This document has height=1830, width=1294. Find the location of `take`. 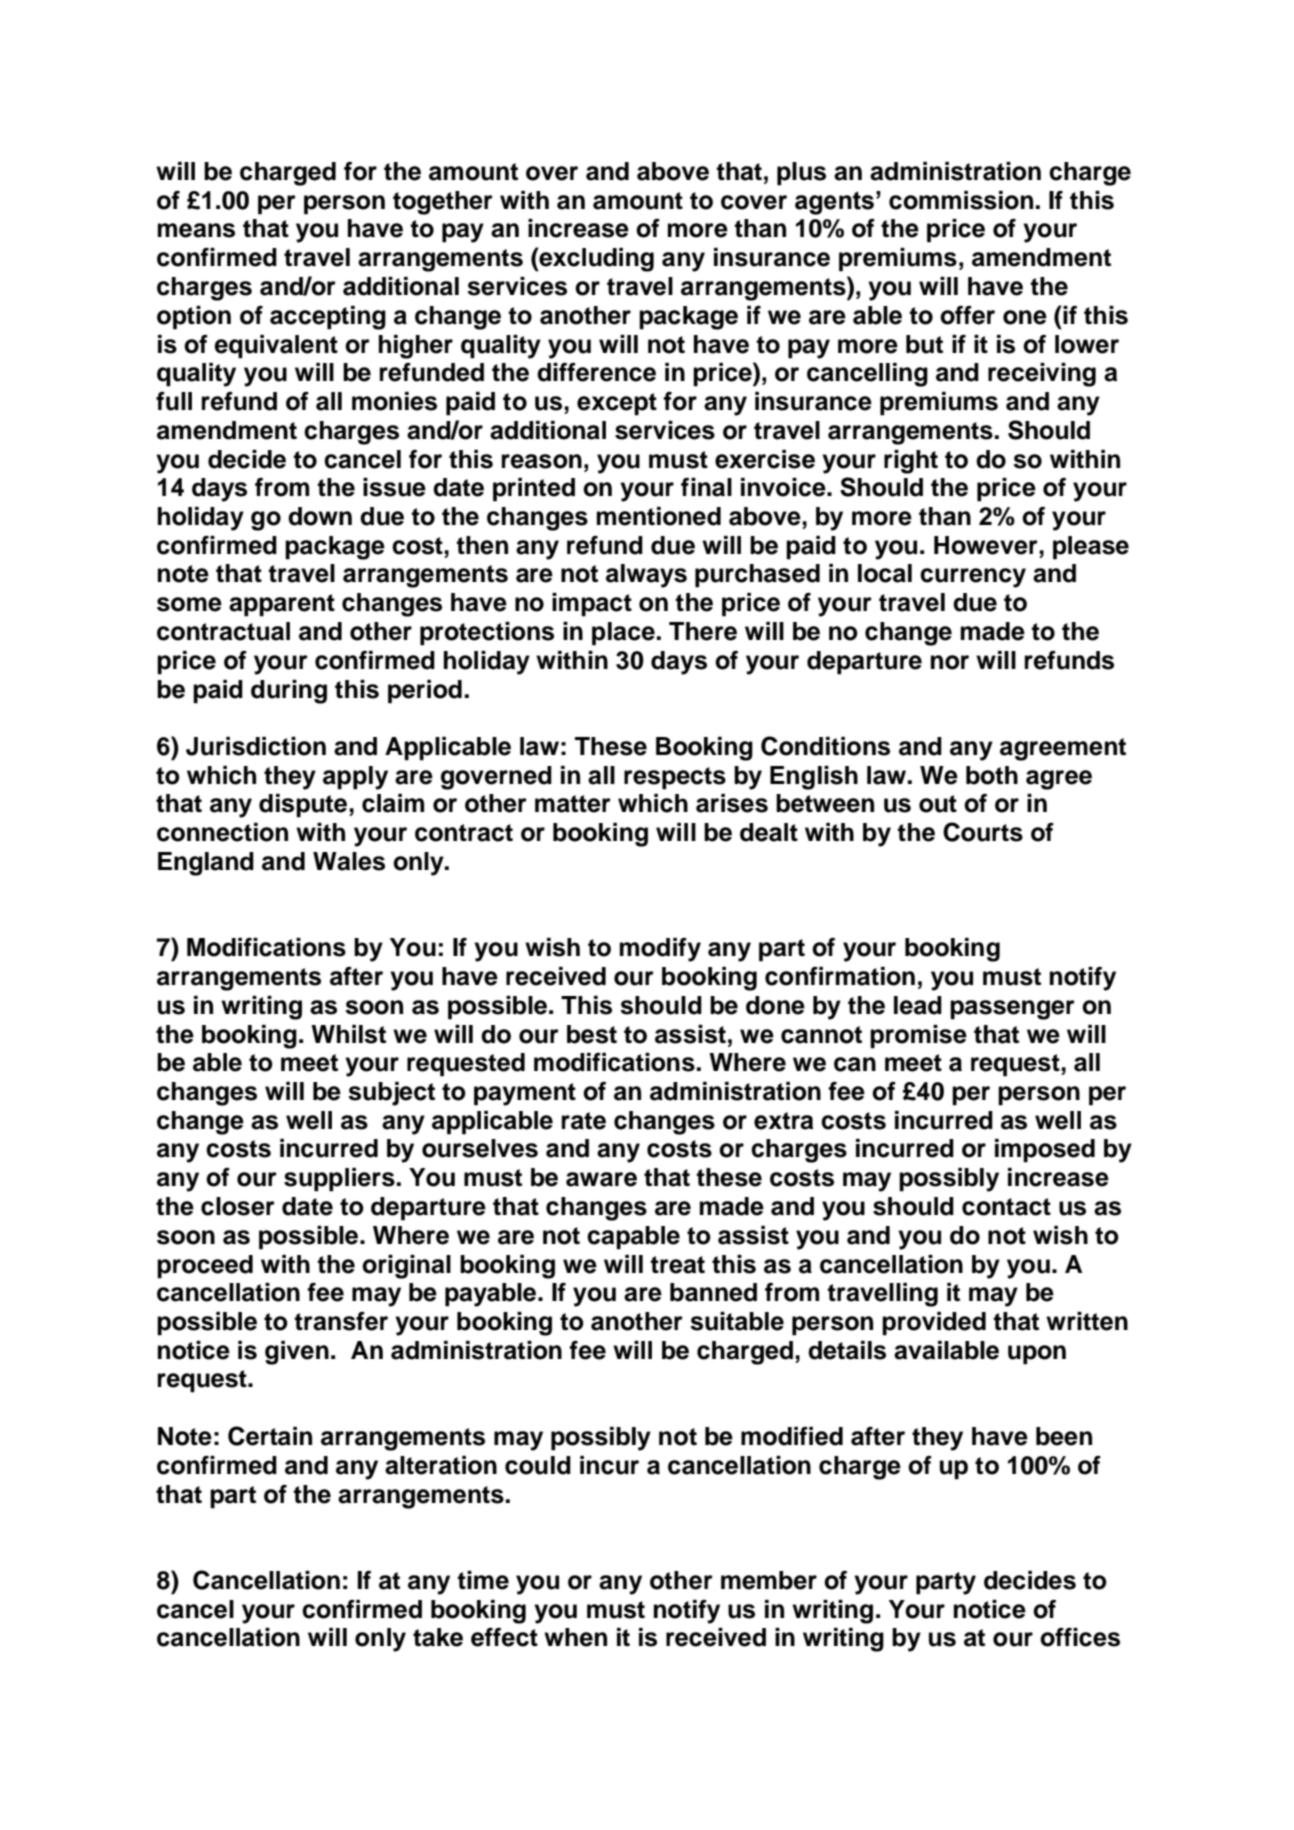

take is located at coordinates (438, 1637).
